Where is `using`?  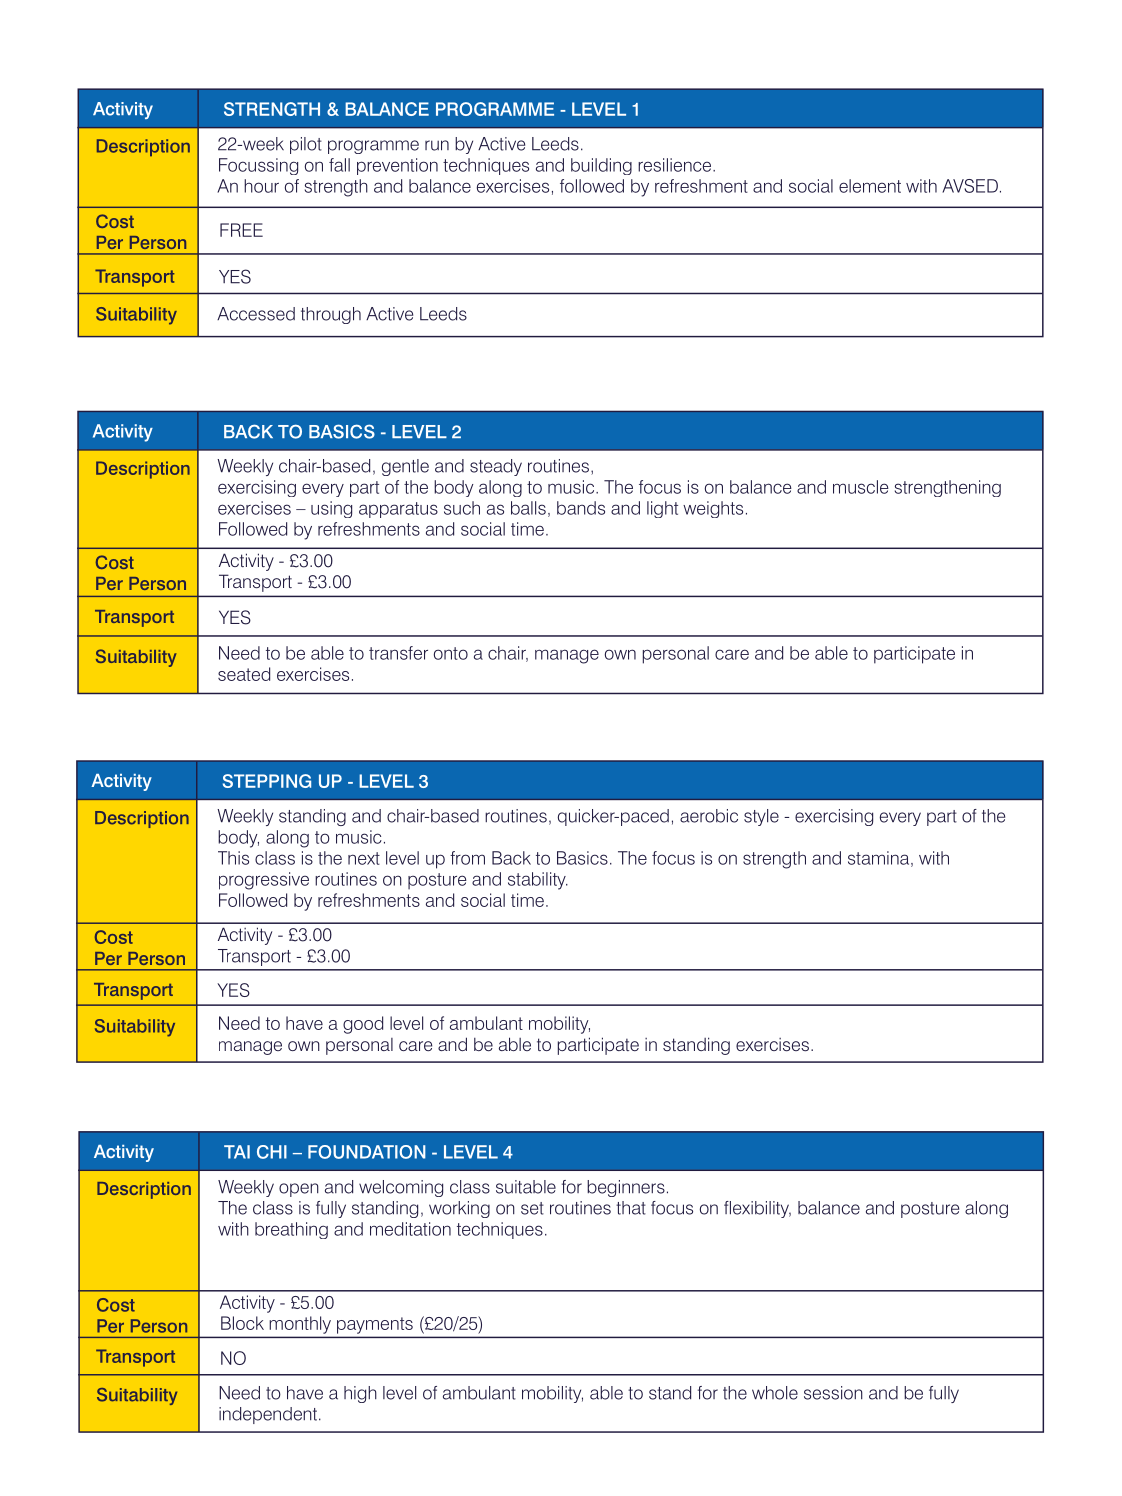
using is located at coordinates (331, 509).
